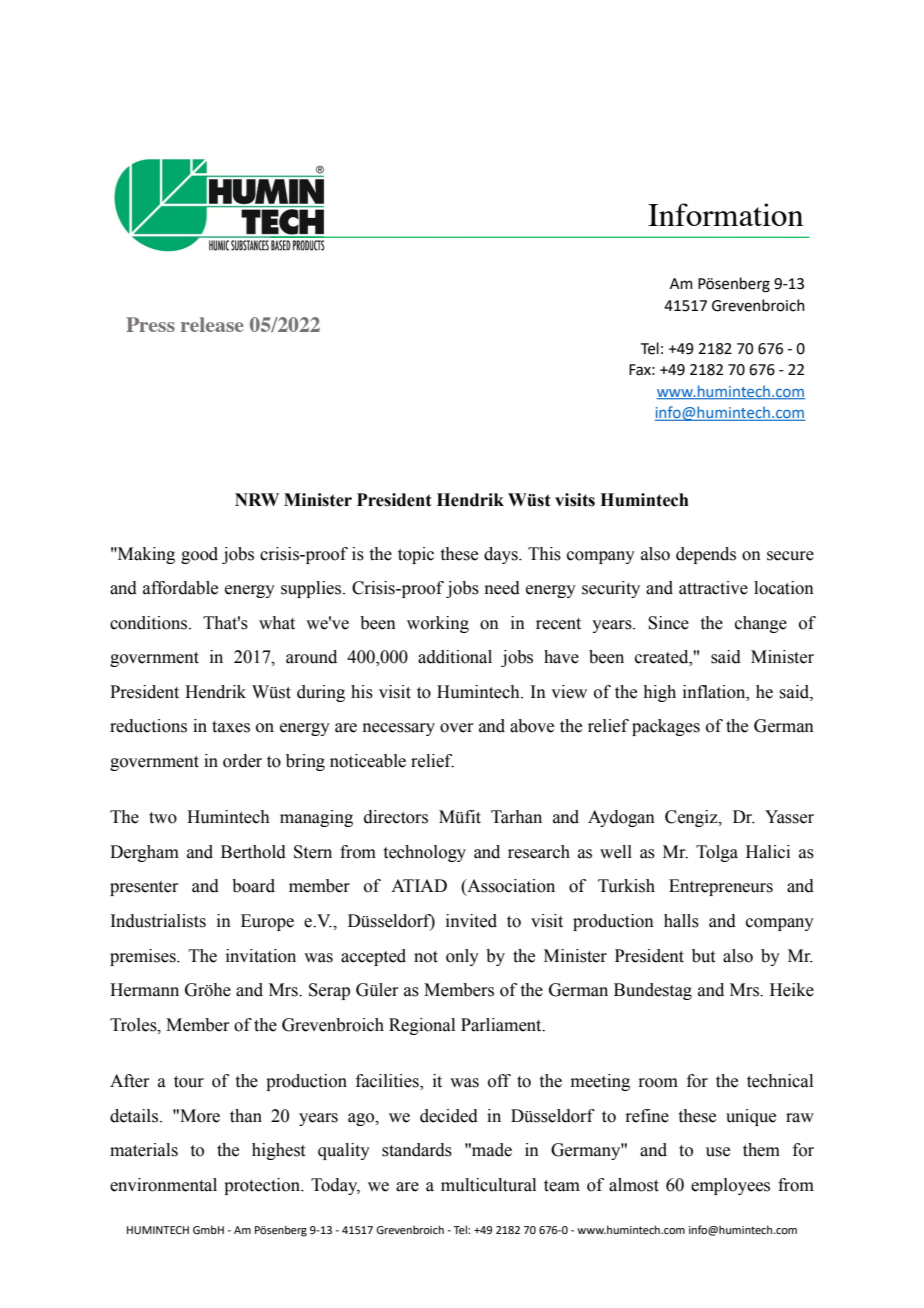 The width and height of the screenshot is (924, 1308). Describe the element at coordinates (399, 729) in the screenshot. I see `necessary` at that location.
